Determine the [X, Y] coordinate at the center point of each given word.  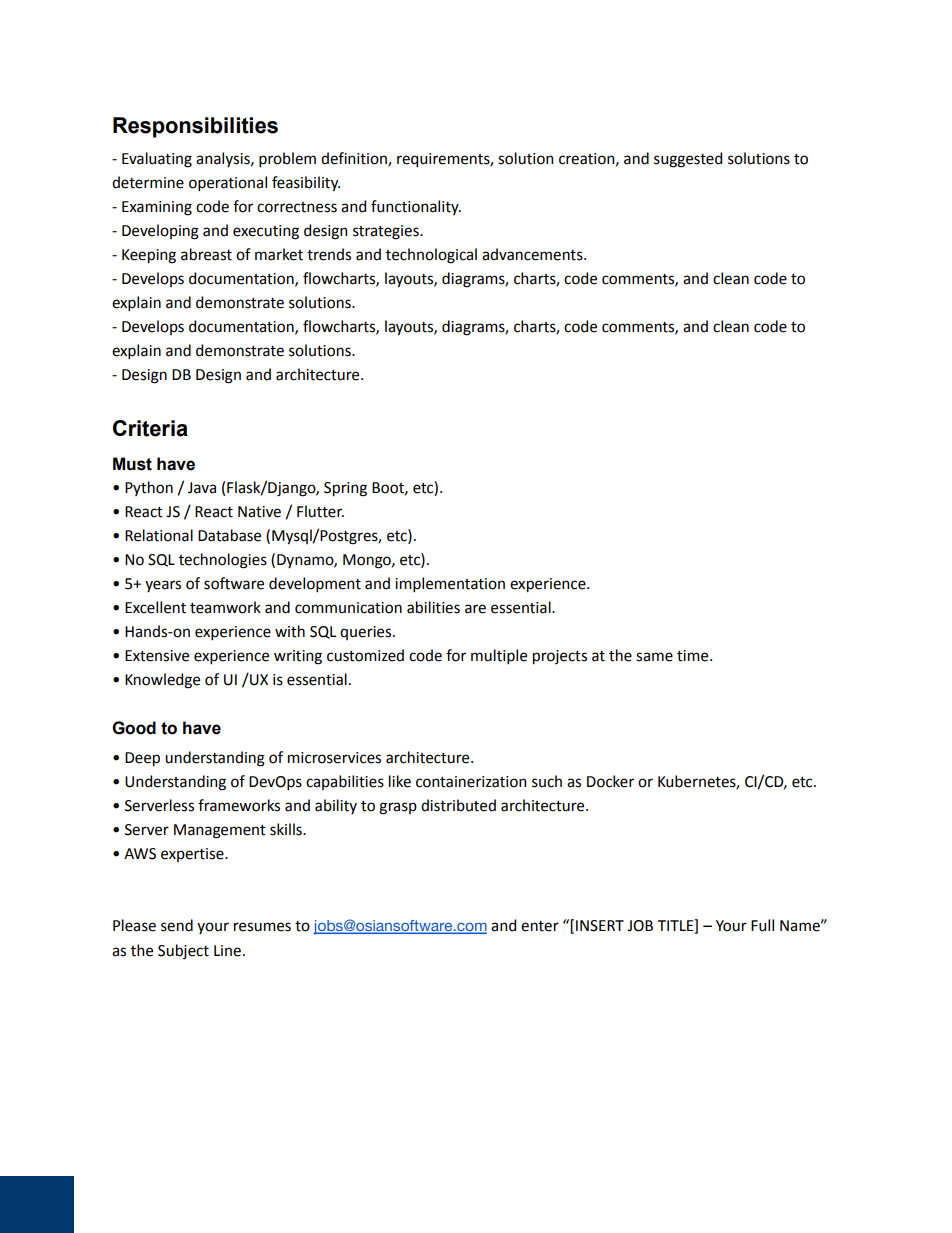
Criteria [150, 428]
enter [540, 926]
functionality [416, 207]
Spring [345, 489]
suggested [688, 160]
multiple [499, 656]
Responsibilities [195, 127]
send [177, 925]
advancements [533, 254]
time [694, 656]
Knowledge [162, 681]
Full [762, 925]
